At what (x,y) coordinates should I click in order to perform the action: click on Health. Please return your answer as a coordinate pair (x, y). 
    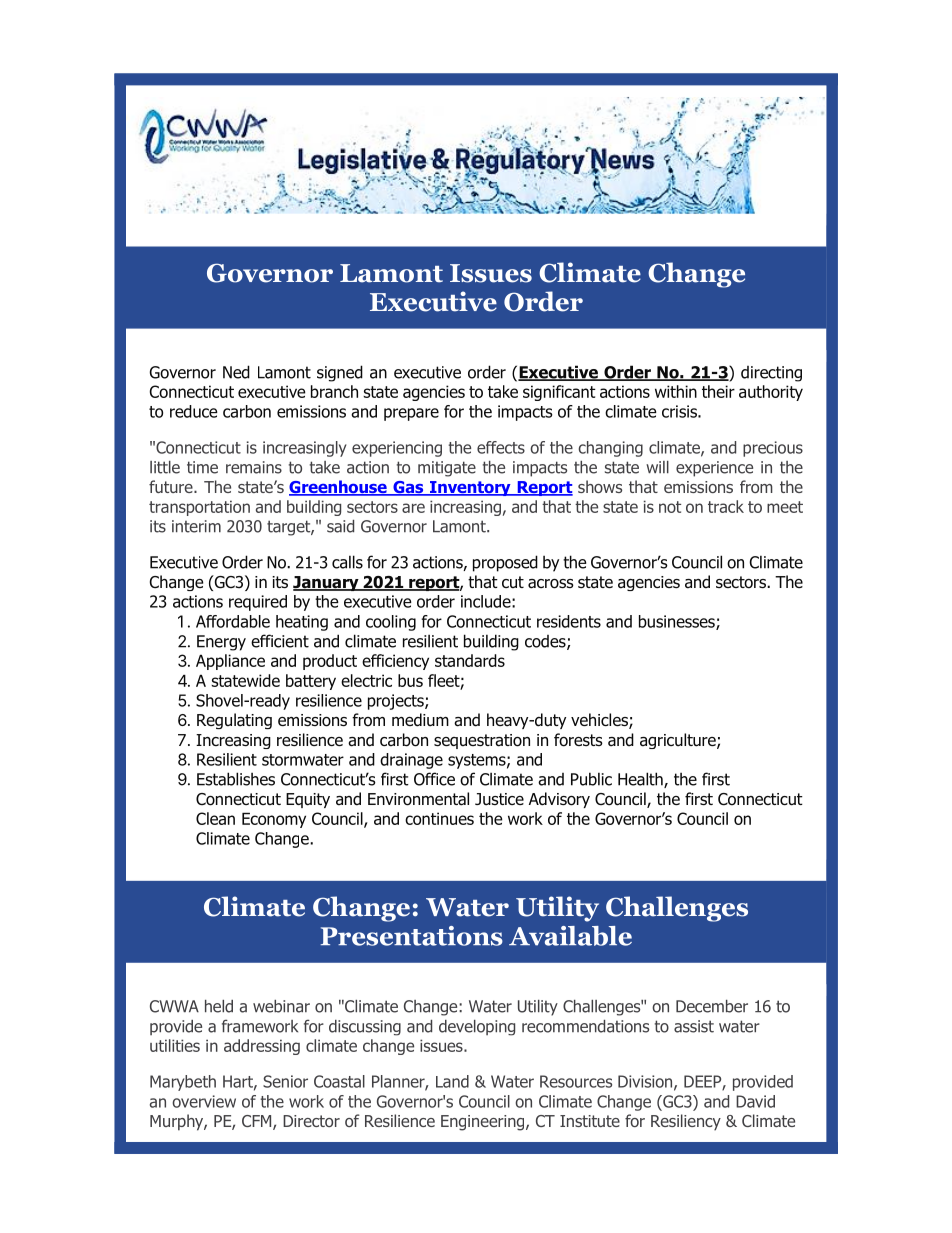
    Looking at the image, I should click on (641, 780).
